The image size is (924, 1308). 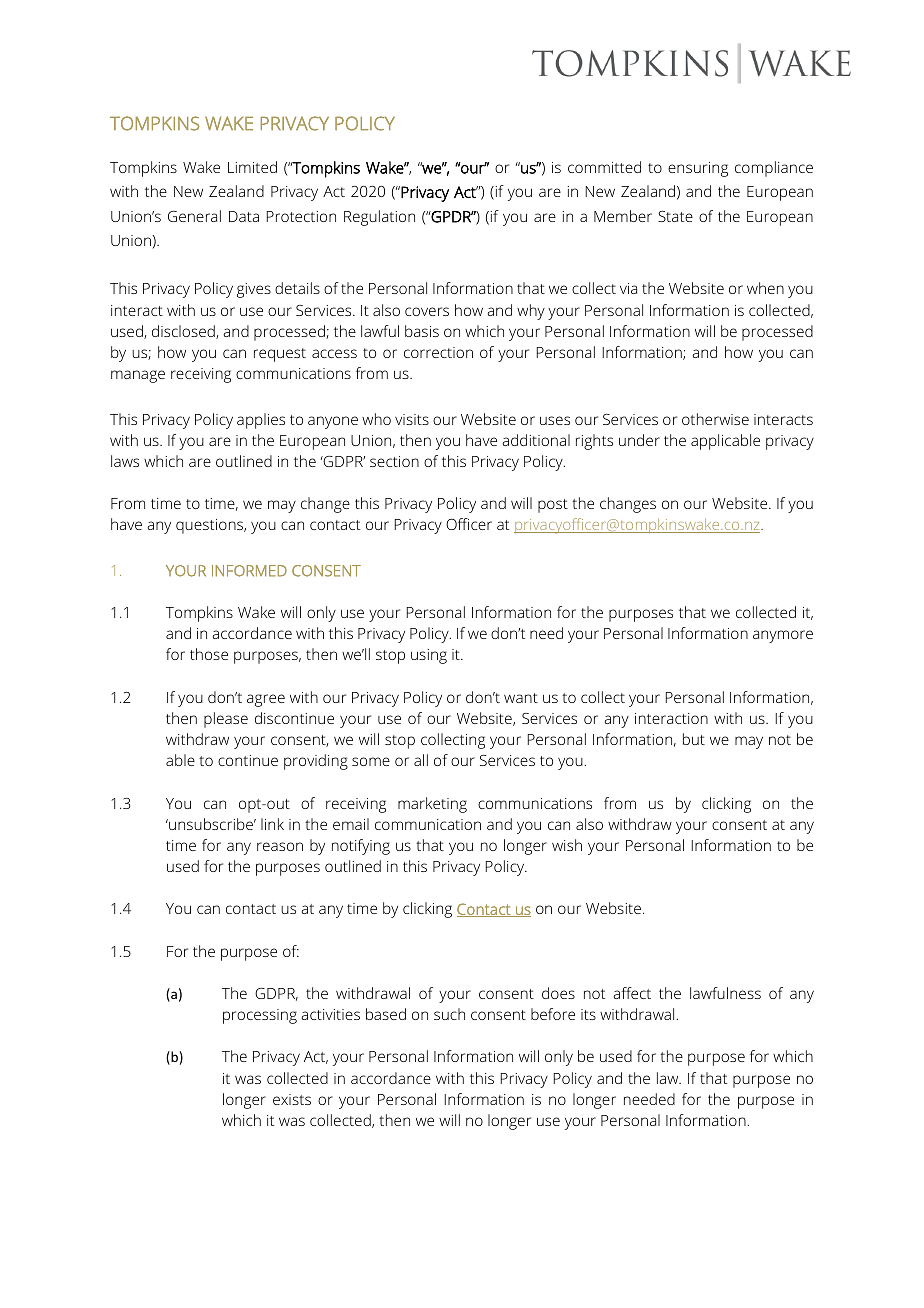 I want to click on anymore, so click(x=783, y=636).
